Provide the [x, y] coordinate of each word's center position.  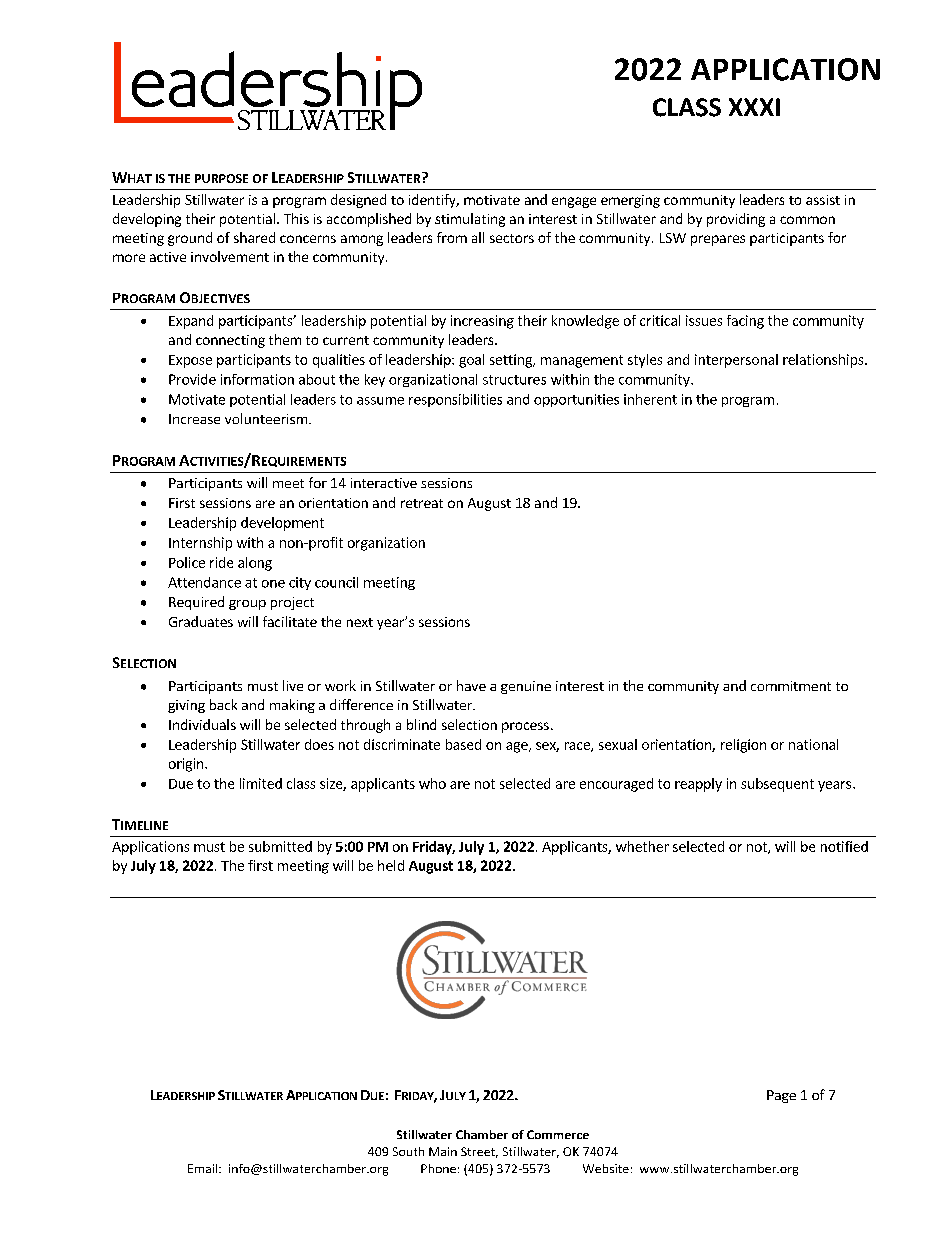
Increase [194, 419]
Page [781, 1096]
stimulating [470, 220]
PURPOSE [221, 178]
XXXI [754, 107]
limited [261, 783]
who [432, 783]
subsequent [777, 785]
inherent [650, 399]
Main [443, 1151]
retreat [422, 503]
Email [204, 1168]
